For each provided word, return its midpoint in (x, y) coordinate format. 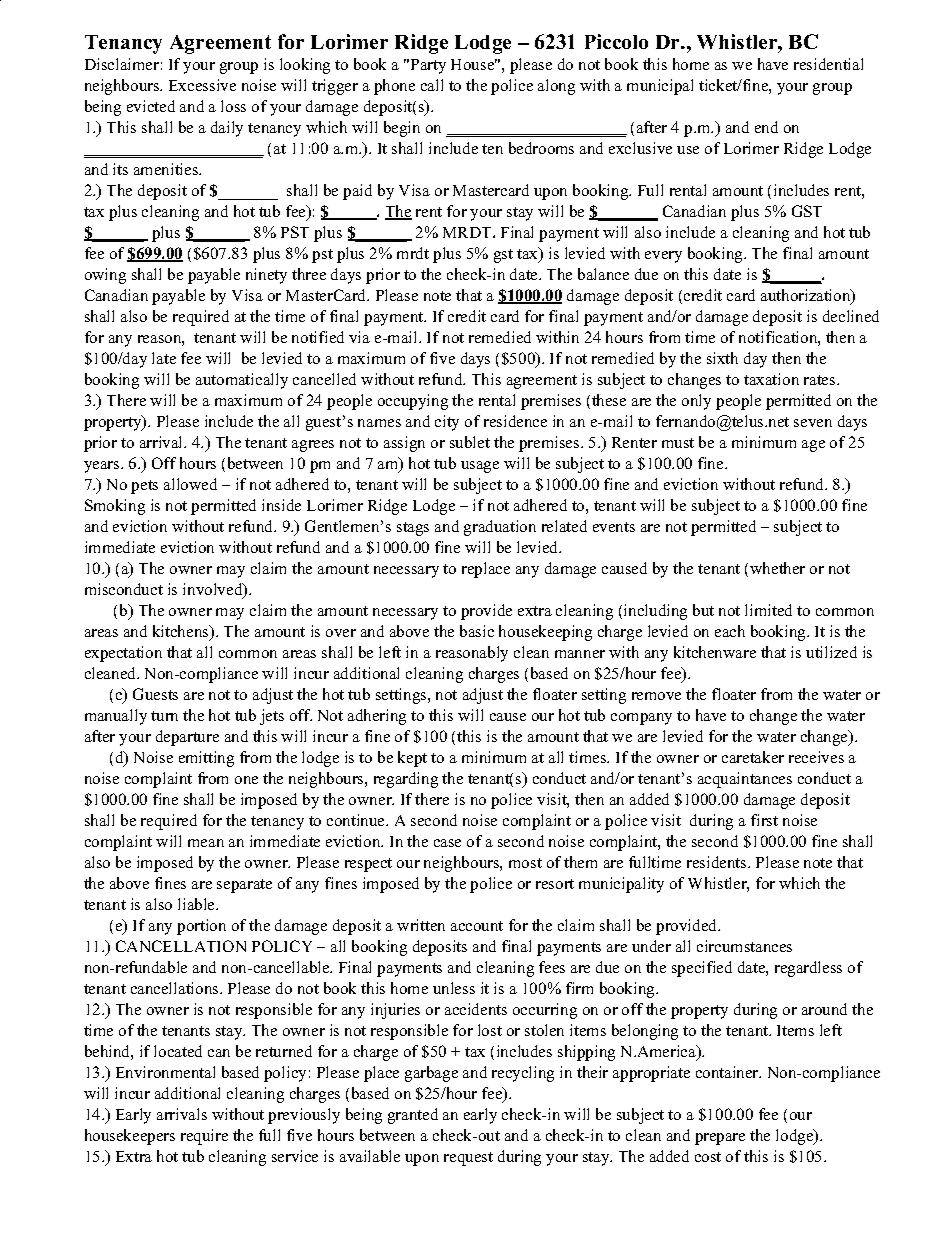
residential (828, 64)
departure (187, 738)
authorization (807, 296)
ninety (266, 276)
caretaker (753, 757)
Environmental (165, 1072)
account (477, 926)
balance (603, 274)
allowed (190, 484)
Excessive (202, 85)
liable (198, 904)
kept (412, 759)
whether (777, 568)
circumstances (744, 946)
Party (427, 66)
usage (480, 467)
